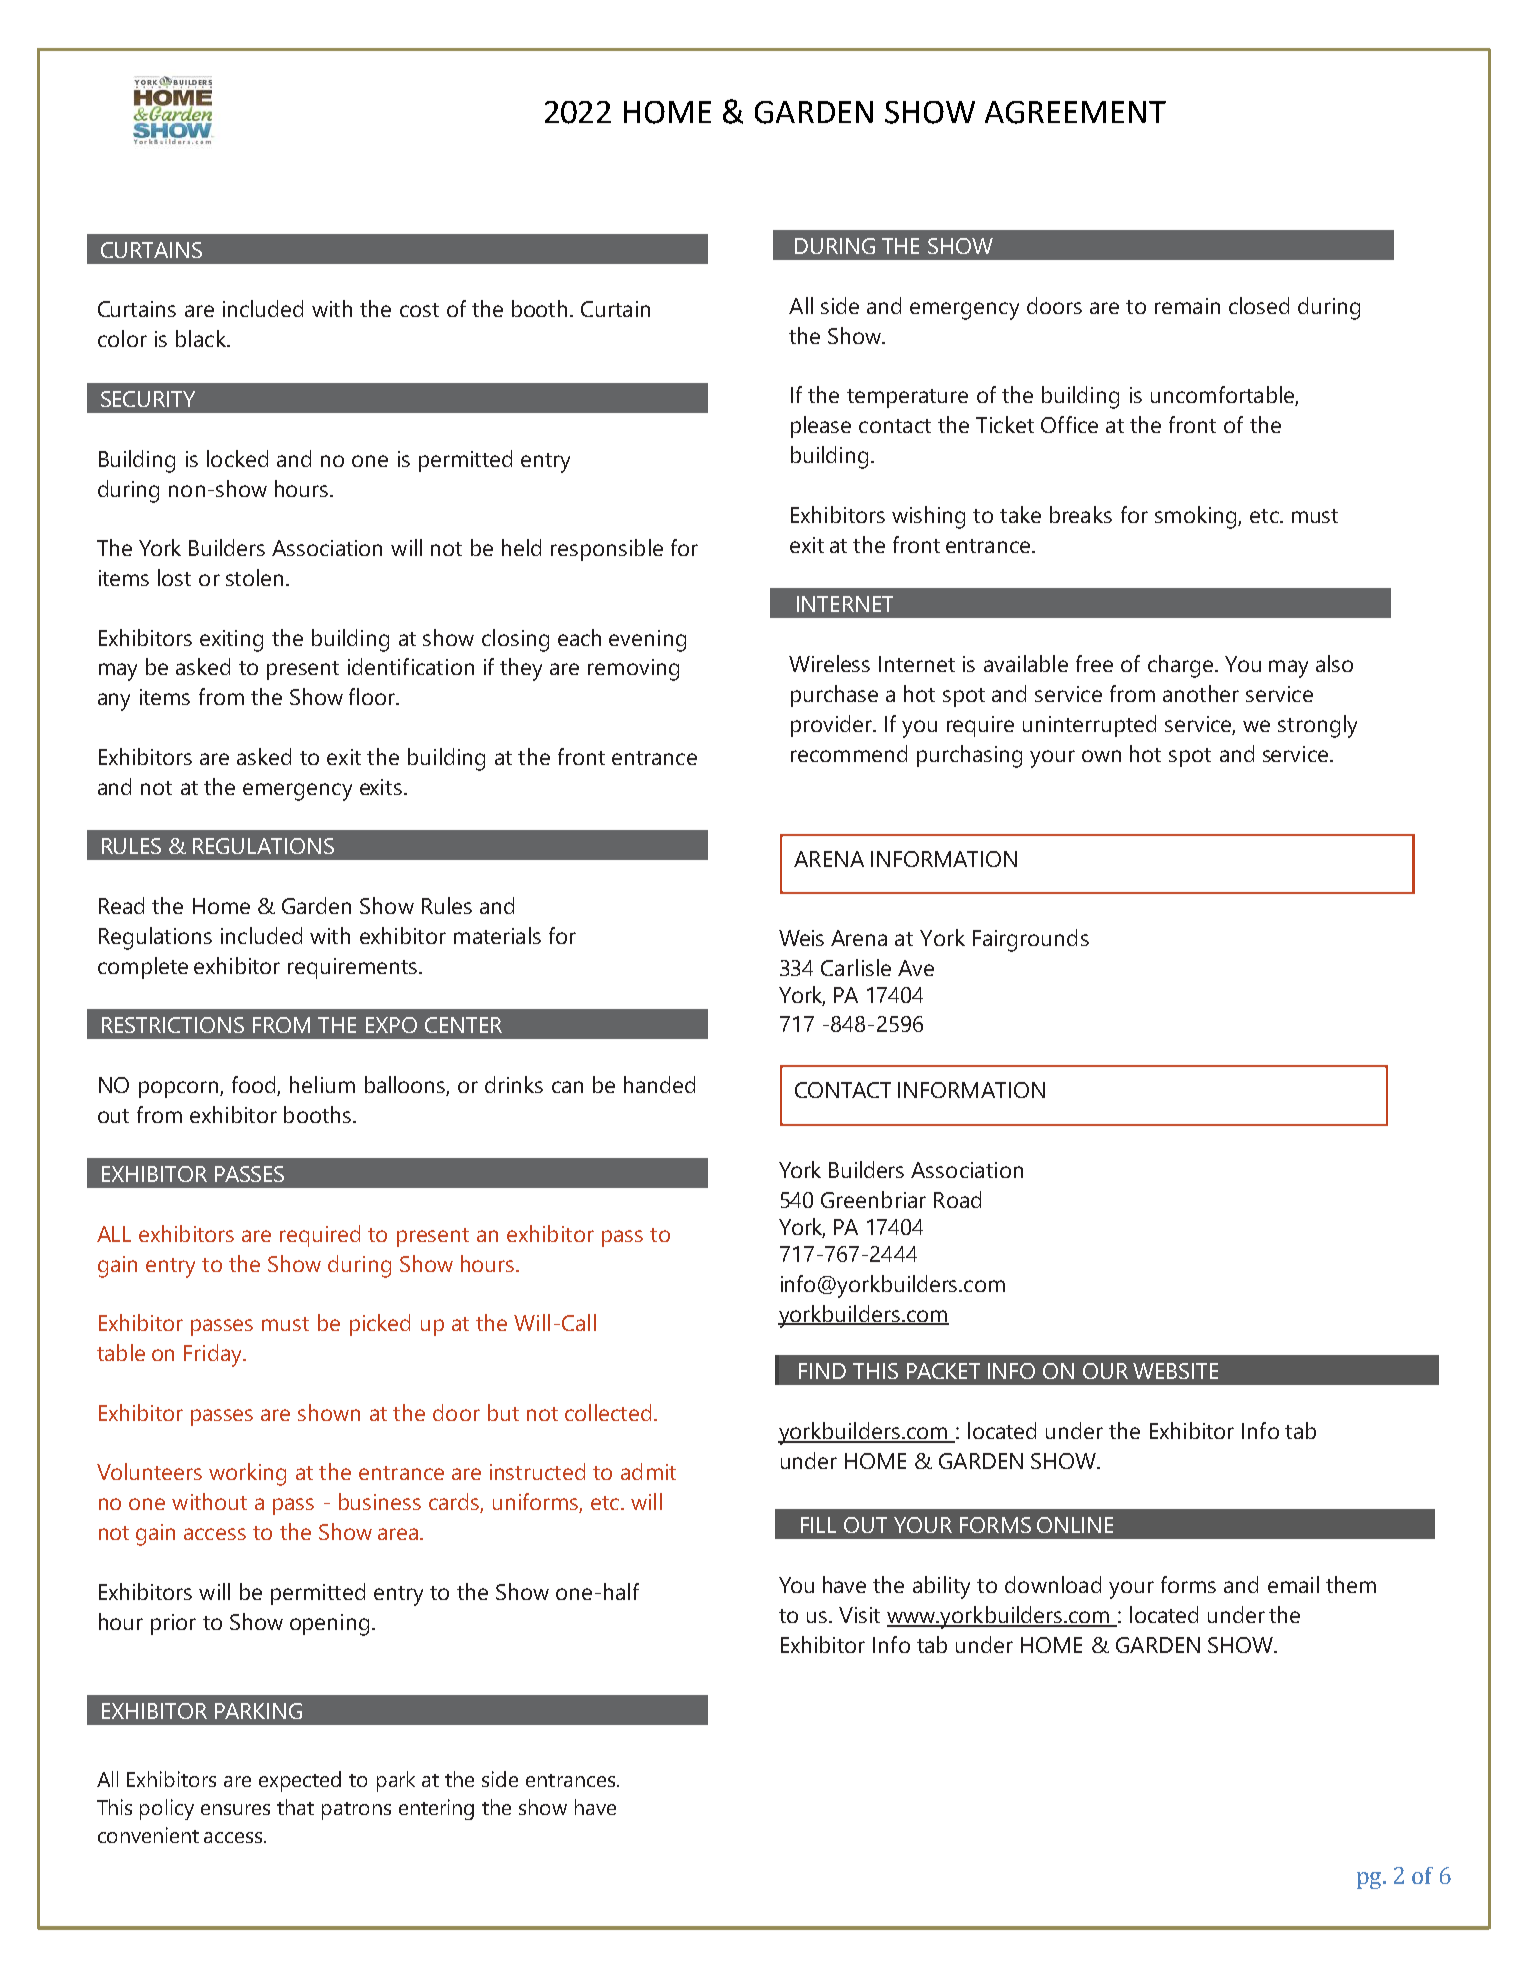 This document has width=1529, height=1979. I want to click on Fairgrounds, so click(1031, 940).
